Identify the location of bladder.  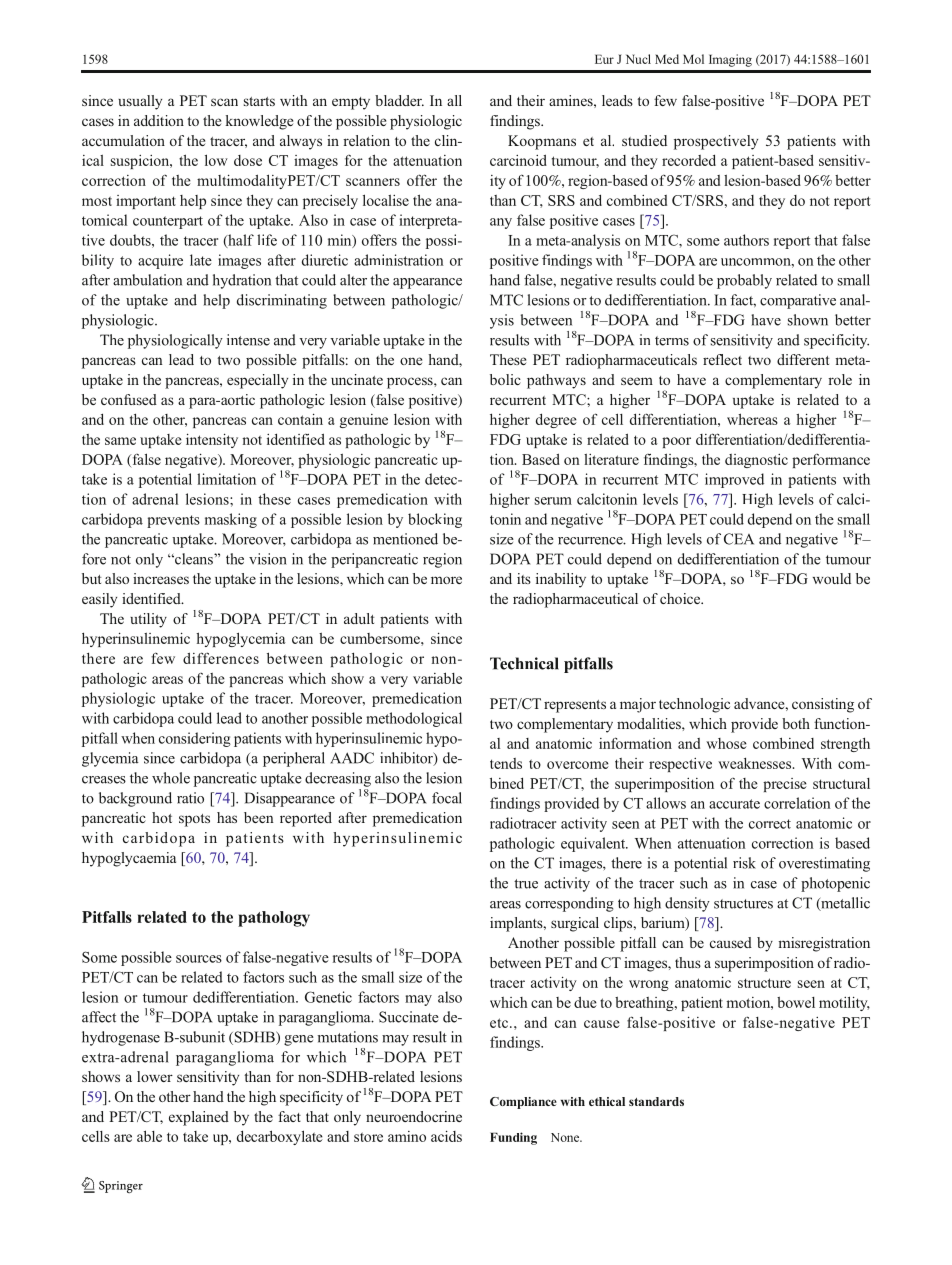
(399, 100).
